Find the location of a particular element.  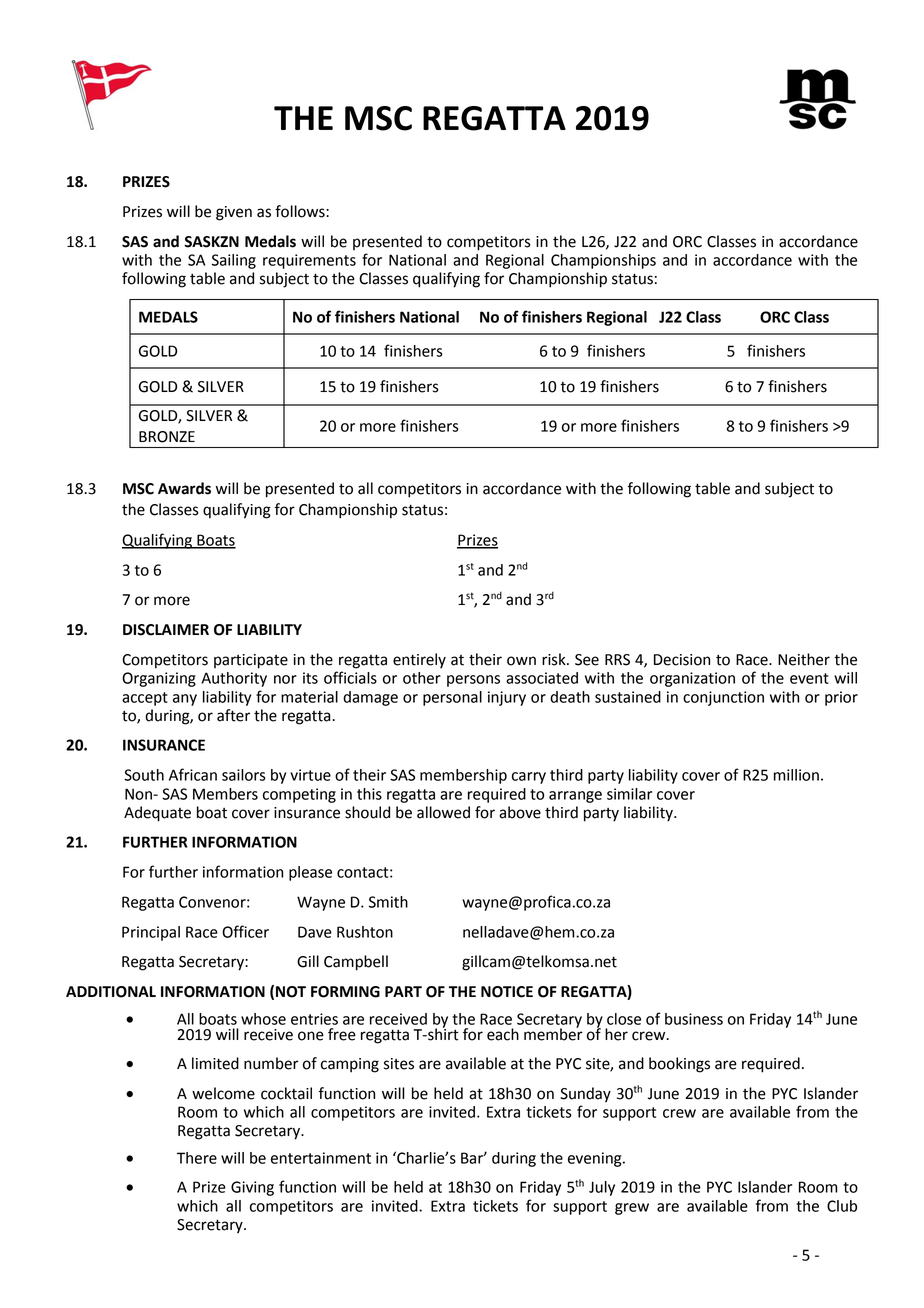

requirements is located at coordinates (309, 261).
